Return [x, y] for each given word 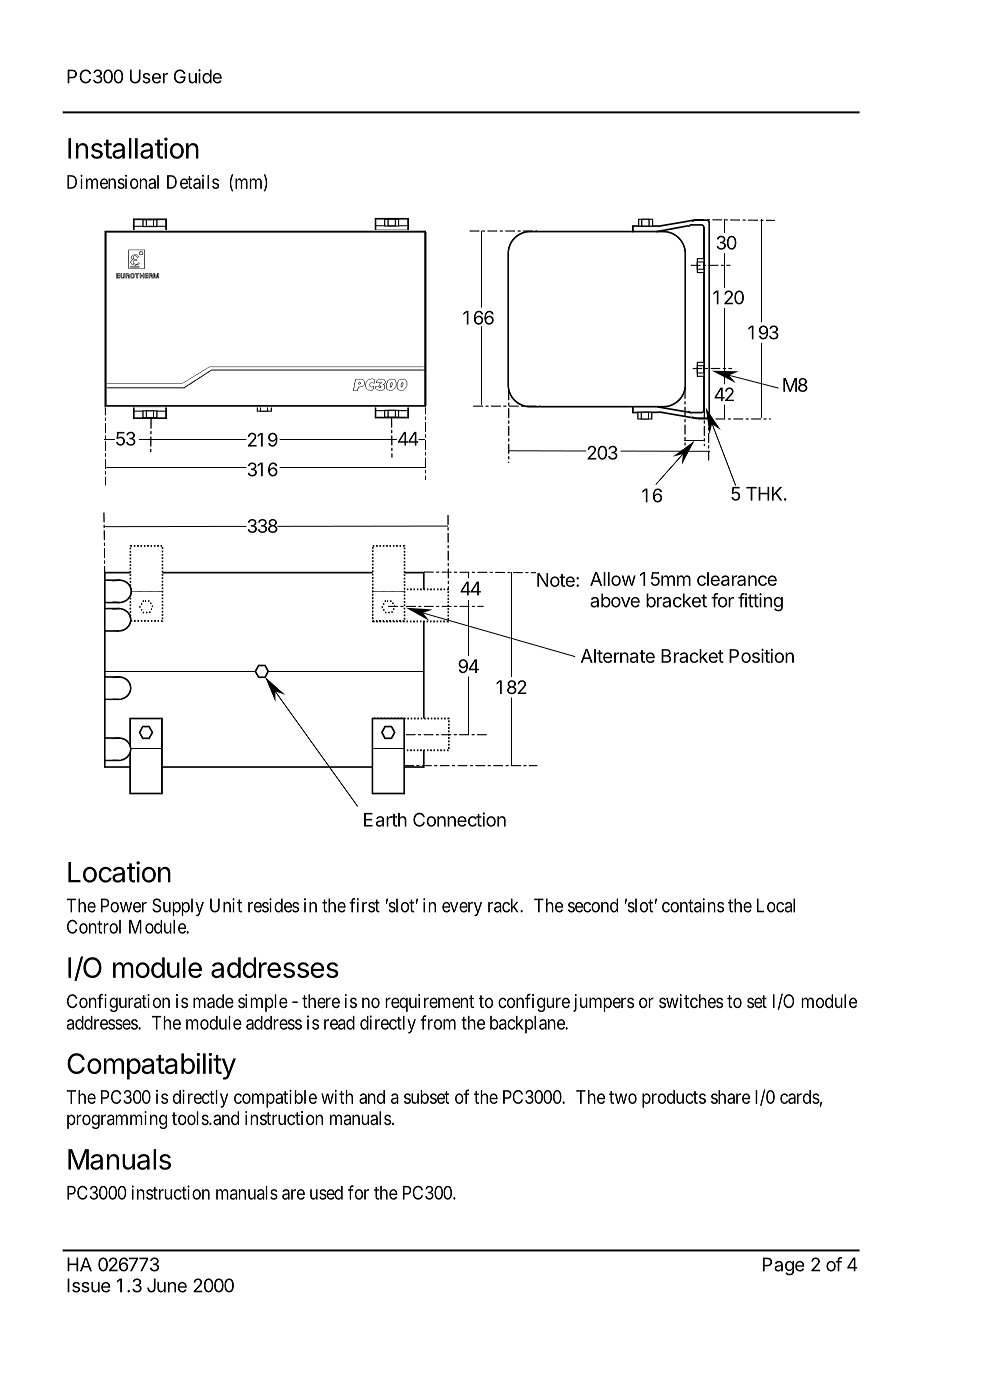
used [326, 1193]
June [167, 1285]
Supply [178, 907]
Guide [198, 76]
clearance [737, 579]
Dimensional [113, 182]
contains [693, 905]
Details [193, 182]
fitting [760, 602]
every [462, 909]
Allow [613, 579]
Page [783, 1266]
